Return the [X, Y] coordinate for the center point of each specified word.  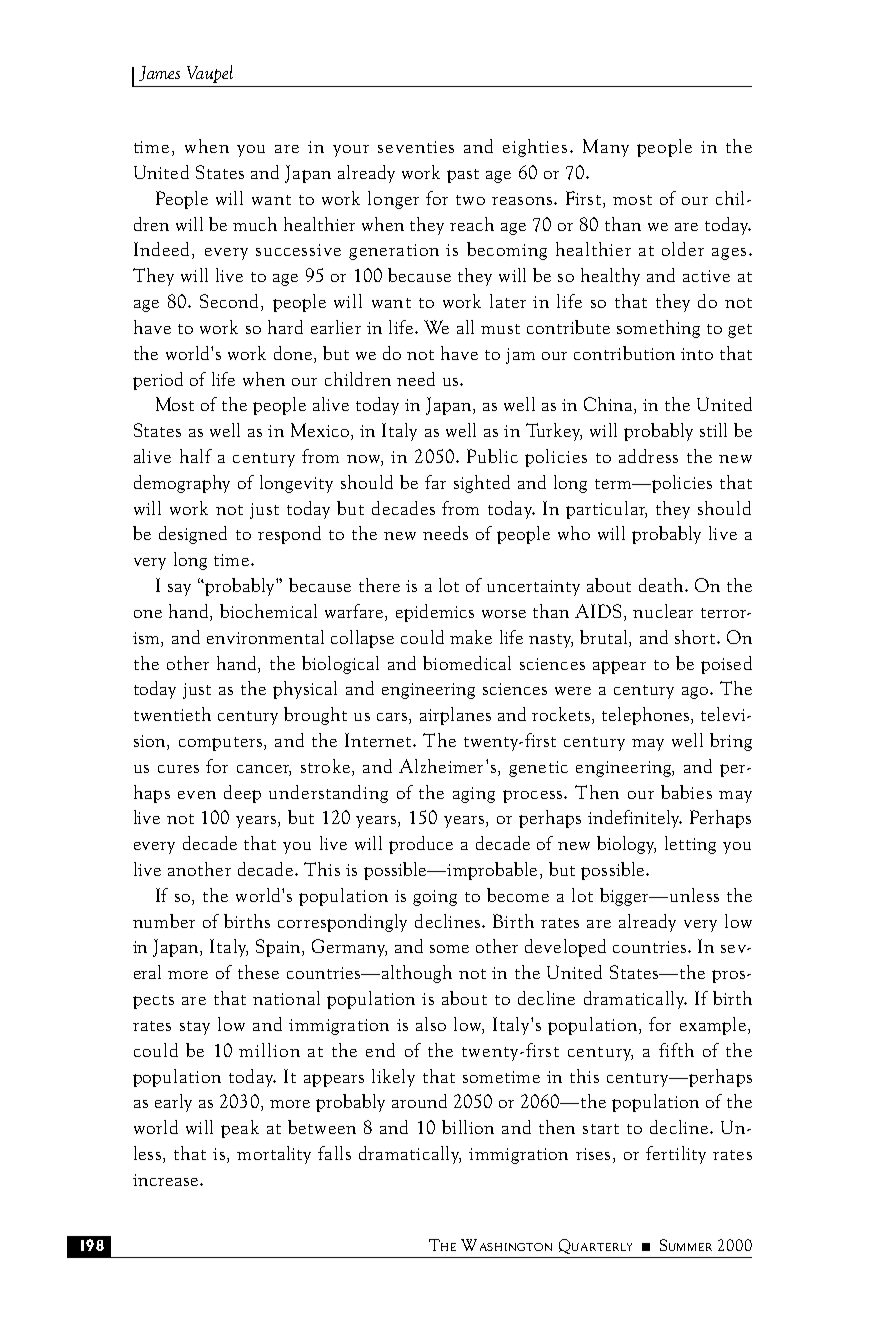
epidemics [435, 613]
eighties [535, 148]
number [164, 921]
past [463, 176]
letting [690, 845]
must [500, 329]
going [435, 898]
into [697, 354]
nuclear [663, 611]
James [159, 73]
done [293, 353]
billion [468, 1127]
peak [240, 1129]
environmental [265, 637]
